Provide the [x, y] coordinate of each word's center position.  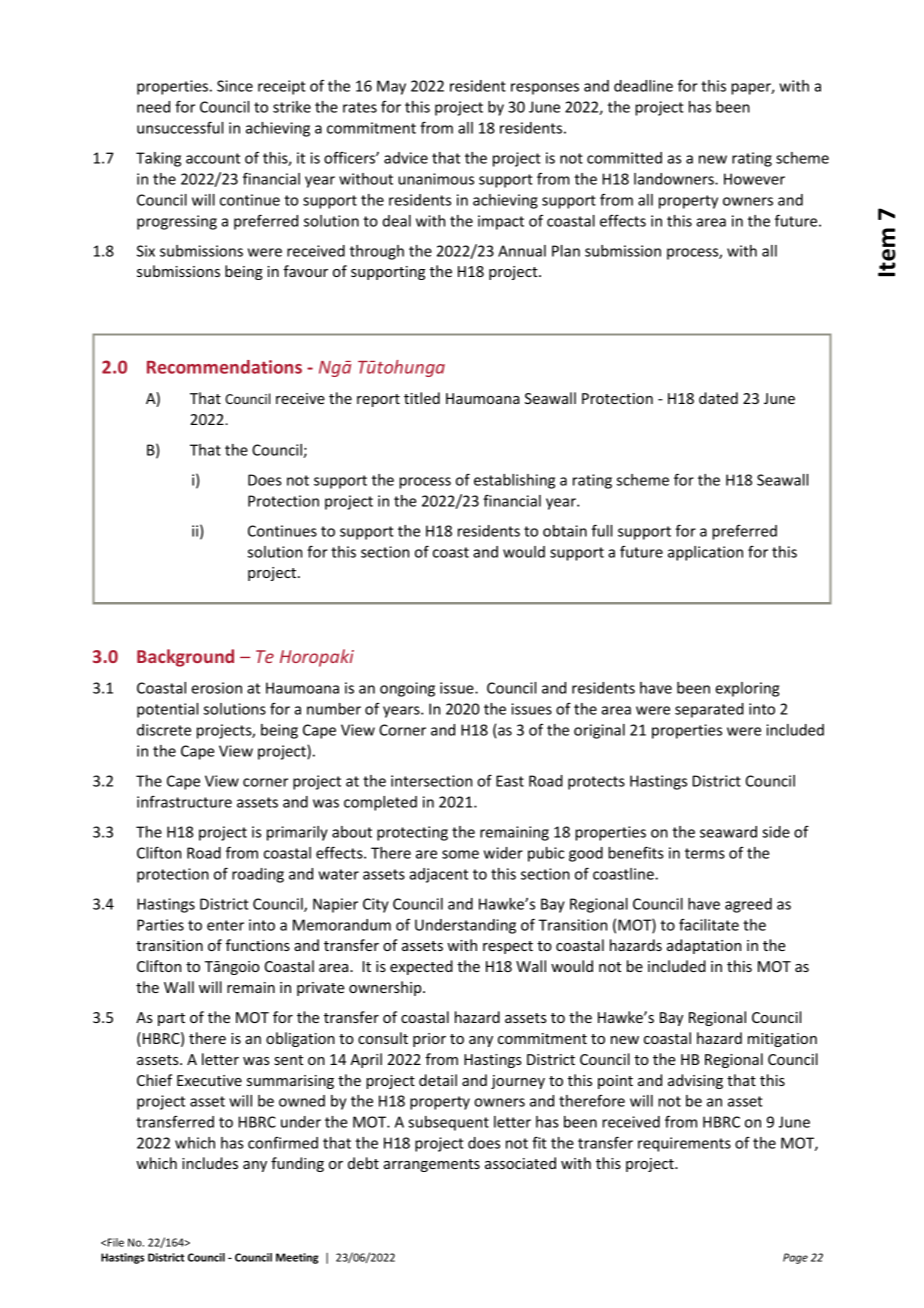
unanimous [436, 179]
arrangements [432, 1165]
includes [210, 1163]
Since [235, 86]
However [754, 179]
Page [795, 1258]
